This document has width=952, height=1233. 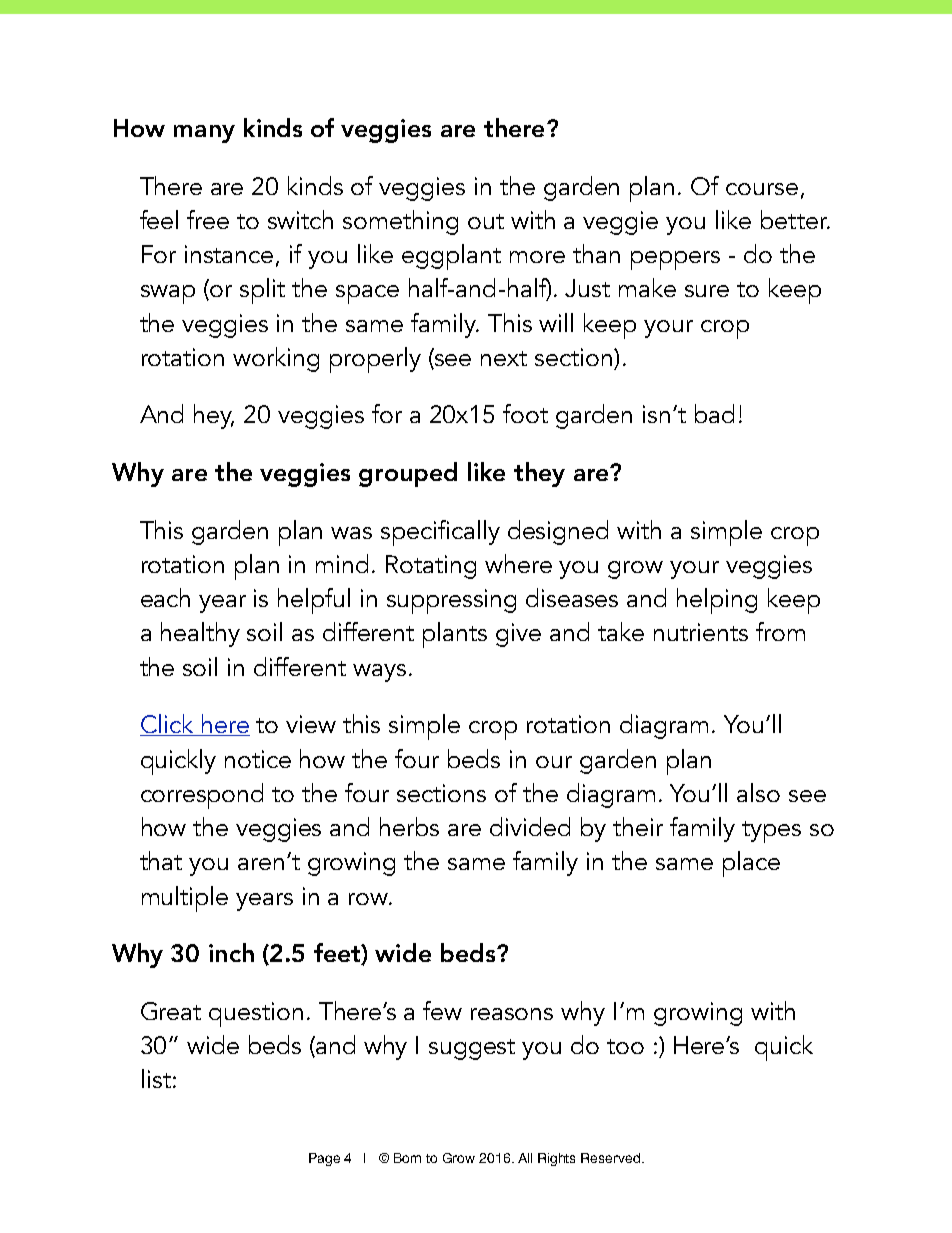 I want to click on list, so click(x=156, y=1078).
